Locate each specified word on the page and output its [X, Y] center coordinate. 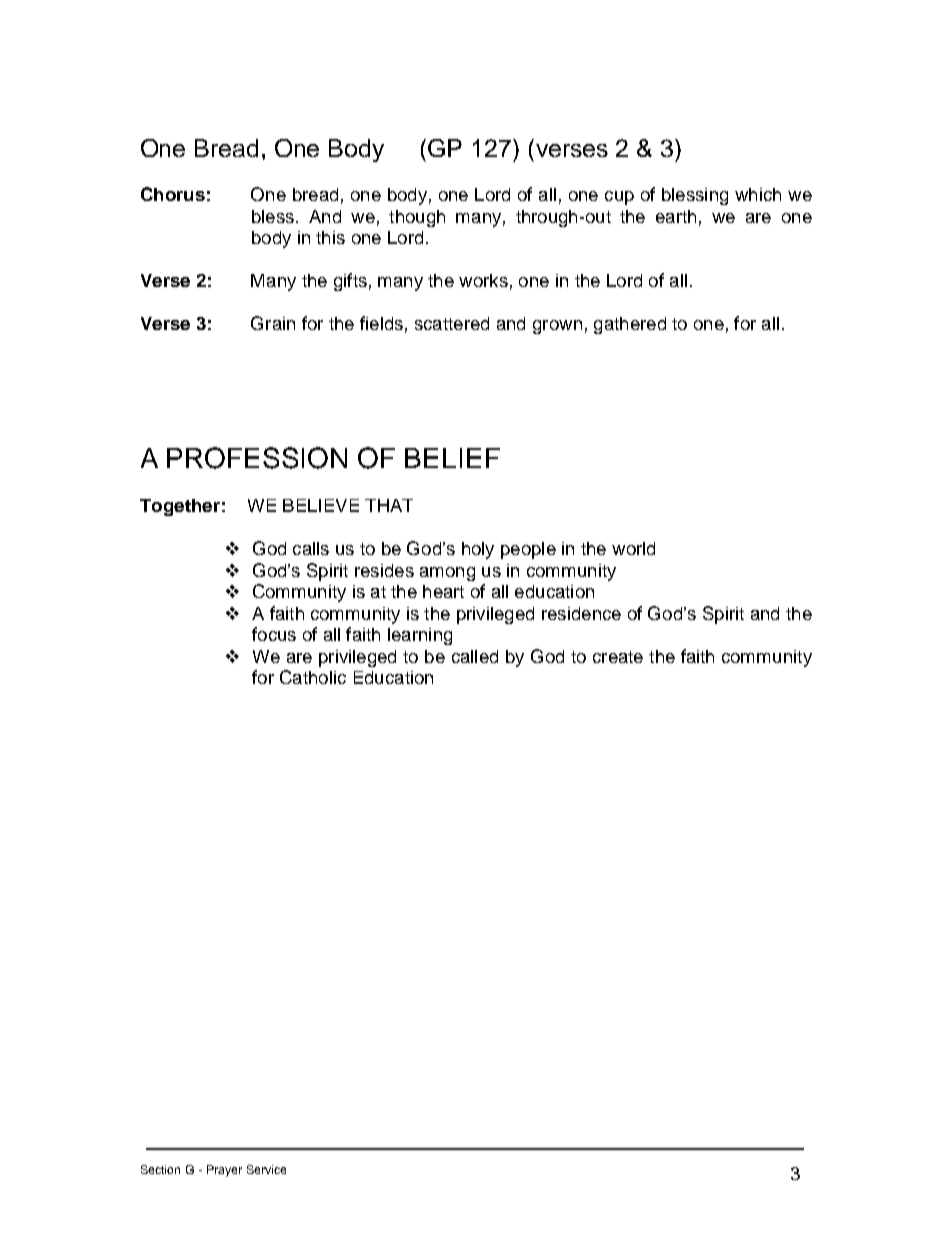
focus [274, 634]
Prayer [224, 1171]
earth [676, 216]
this [330, 237]
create [618, 657]
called [475, 656]
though [417, 218]
